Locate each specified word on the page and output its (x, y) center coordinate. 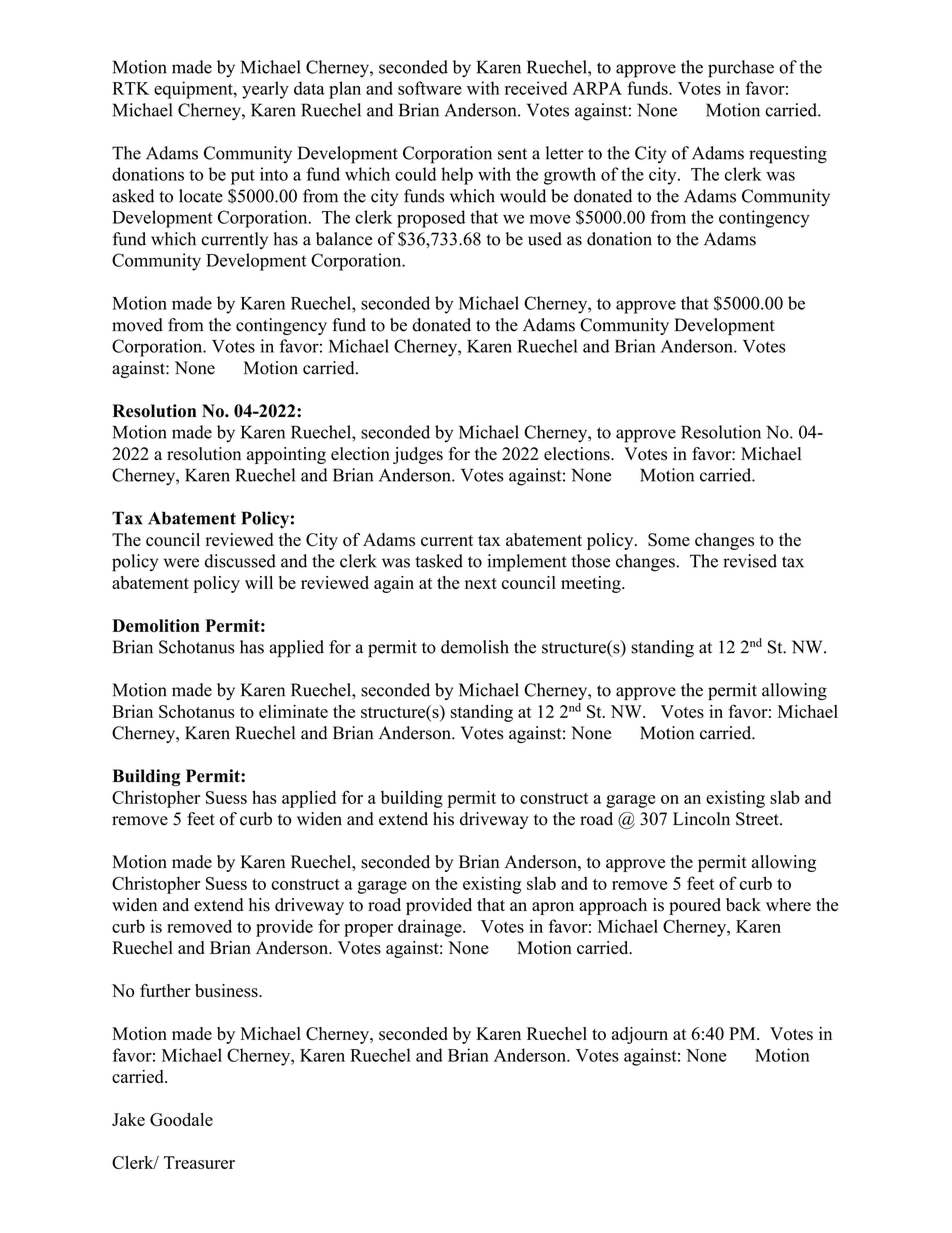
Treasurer (199, 1162)
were (181, 563)
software (430, 88)
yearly (265, 90)
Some (669, 540)
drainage (431, 928)
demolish (475, 647)
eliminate (293, 711)
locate (201, 196)
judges (418, 455)
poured (695, 906)
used (545, 239)
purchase (741, 69)
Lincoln (701, 819)
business (227, 991)
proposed (431, 219)
